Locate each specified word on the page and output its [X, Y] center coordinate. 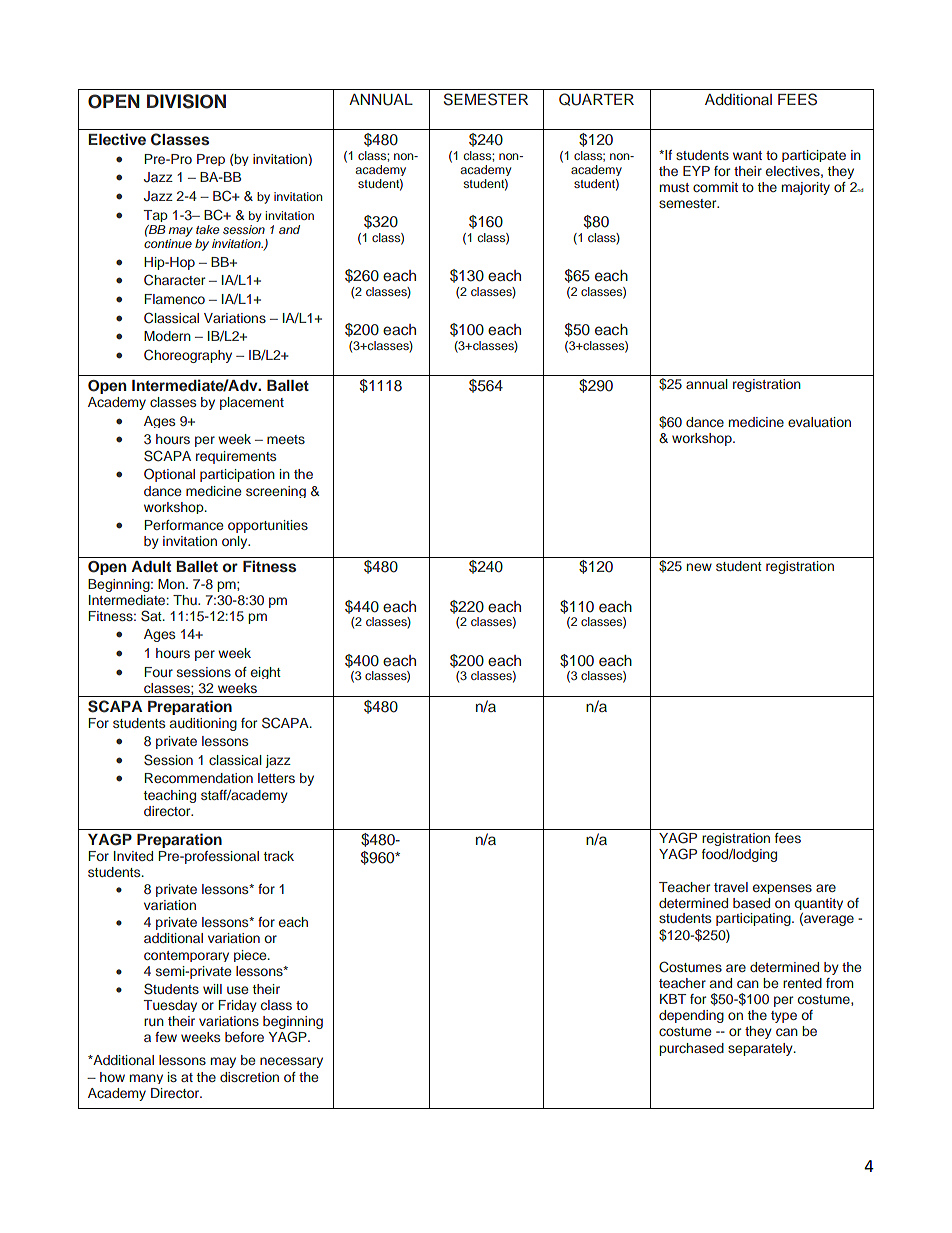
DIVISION [186, 101]
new [699, 567]
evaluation [819, 422]
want [747, 155]
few [166, 1037]
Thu [186, 600]
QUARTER [596, 99]
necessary [291, 1062]
